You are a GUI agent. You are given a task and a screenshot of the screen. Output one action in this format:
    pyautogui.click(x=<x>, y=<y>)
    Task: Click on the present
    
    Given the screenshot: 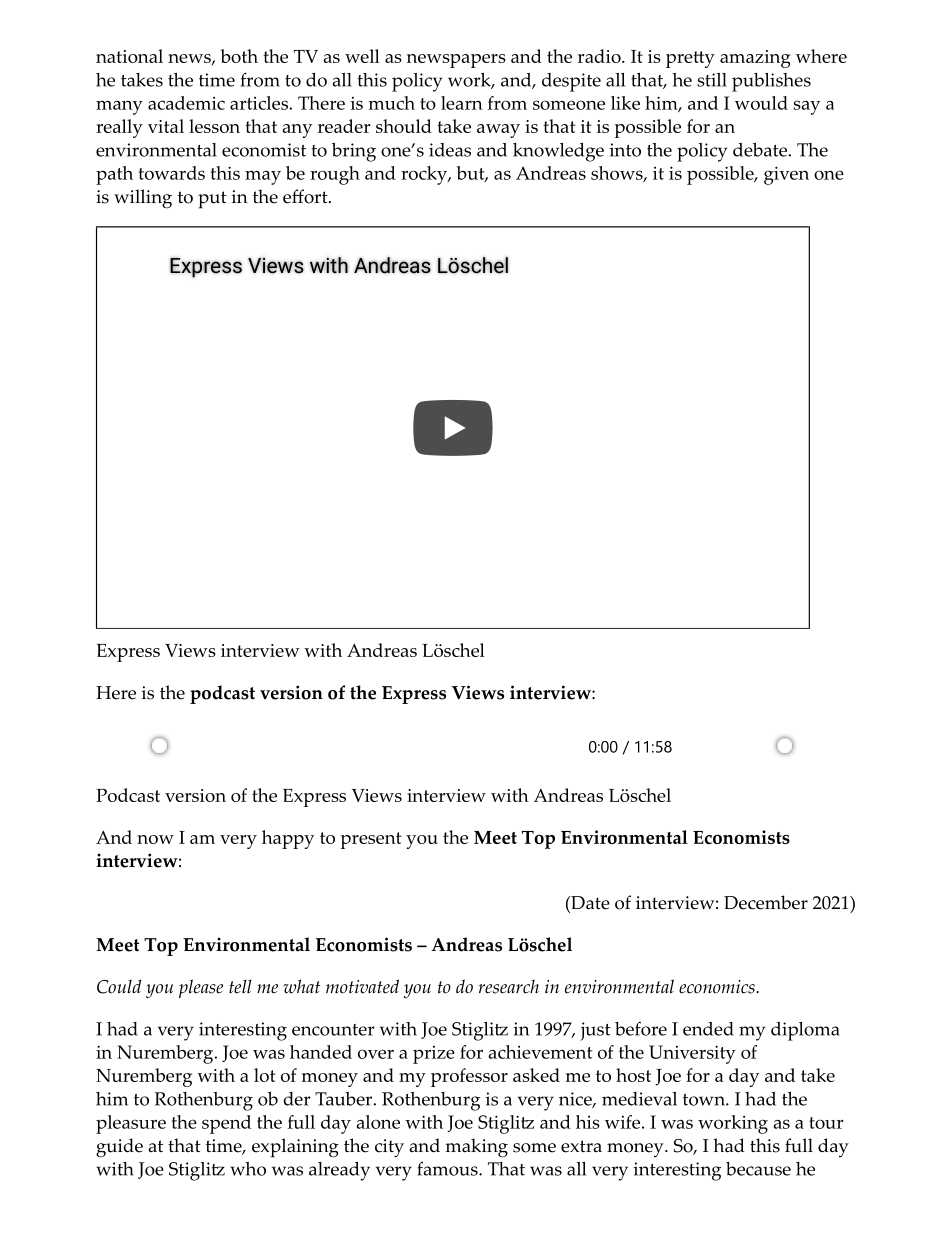 What is the action you would take?
    pyautogui.click(x=371, y=840)
